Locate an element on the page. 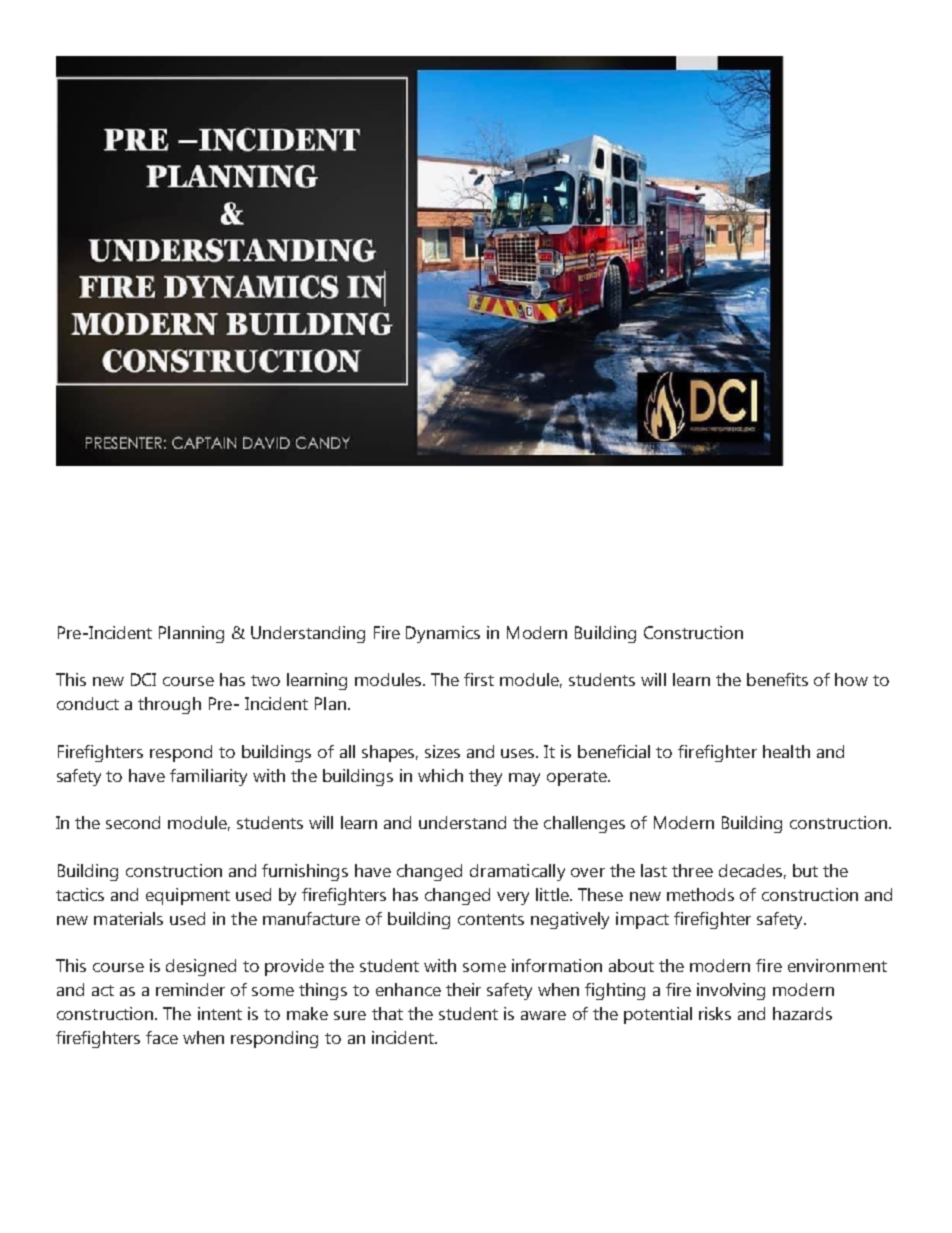 The height and width of the document is (1233, 952). challenges is located at coordinates (584, 824).
